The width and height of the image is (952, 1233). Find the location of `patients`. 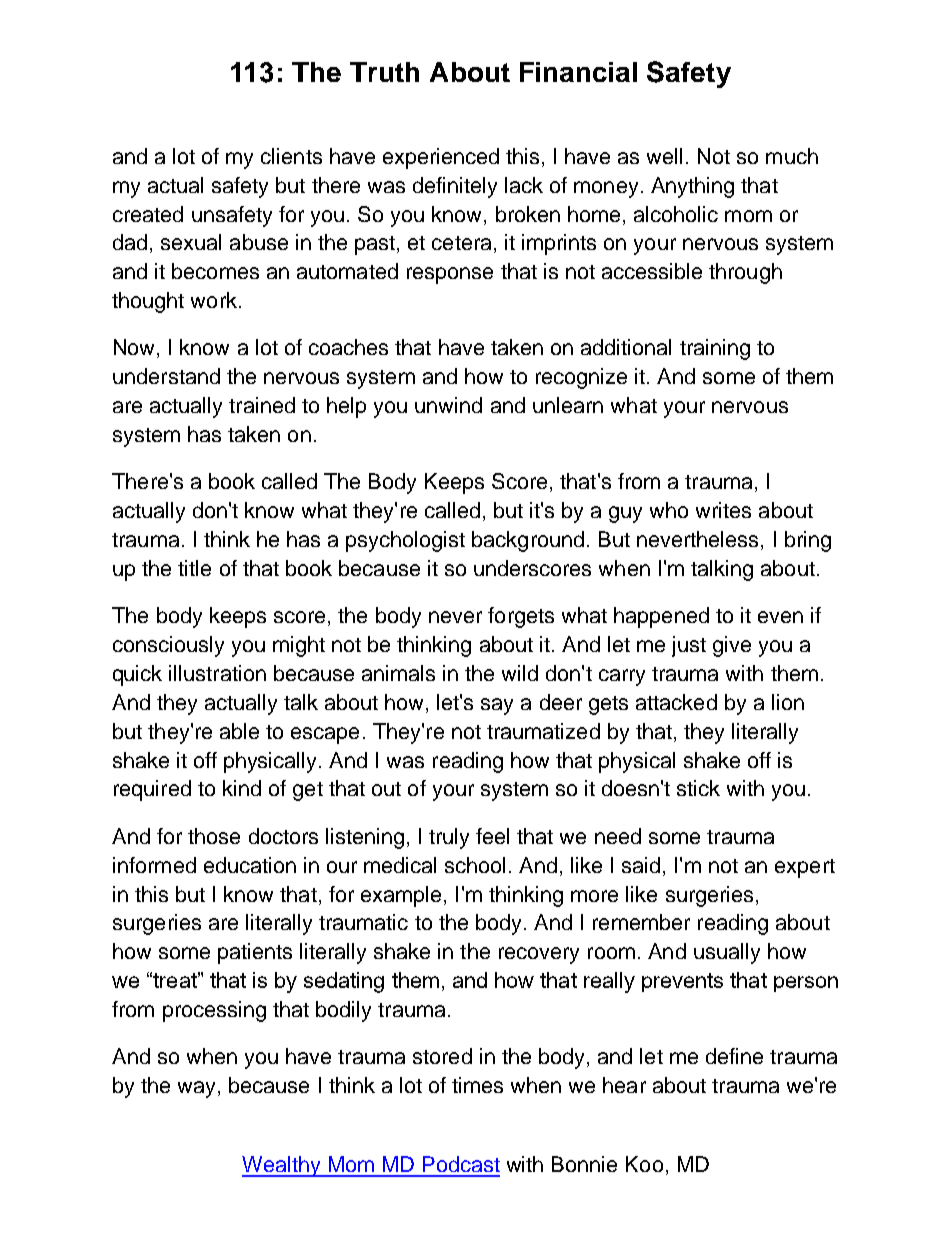

patients is located at coordinates (255, 953).
